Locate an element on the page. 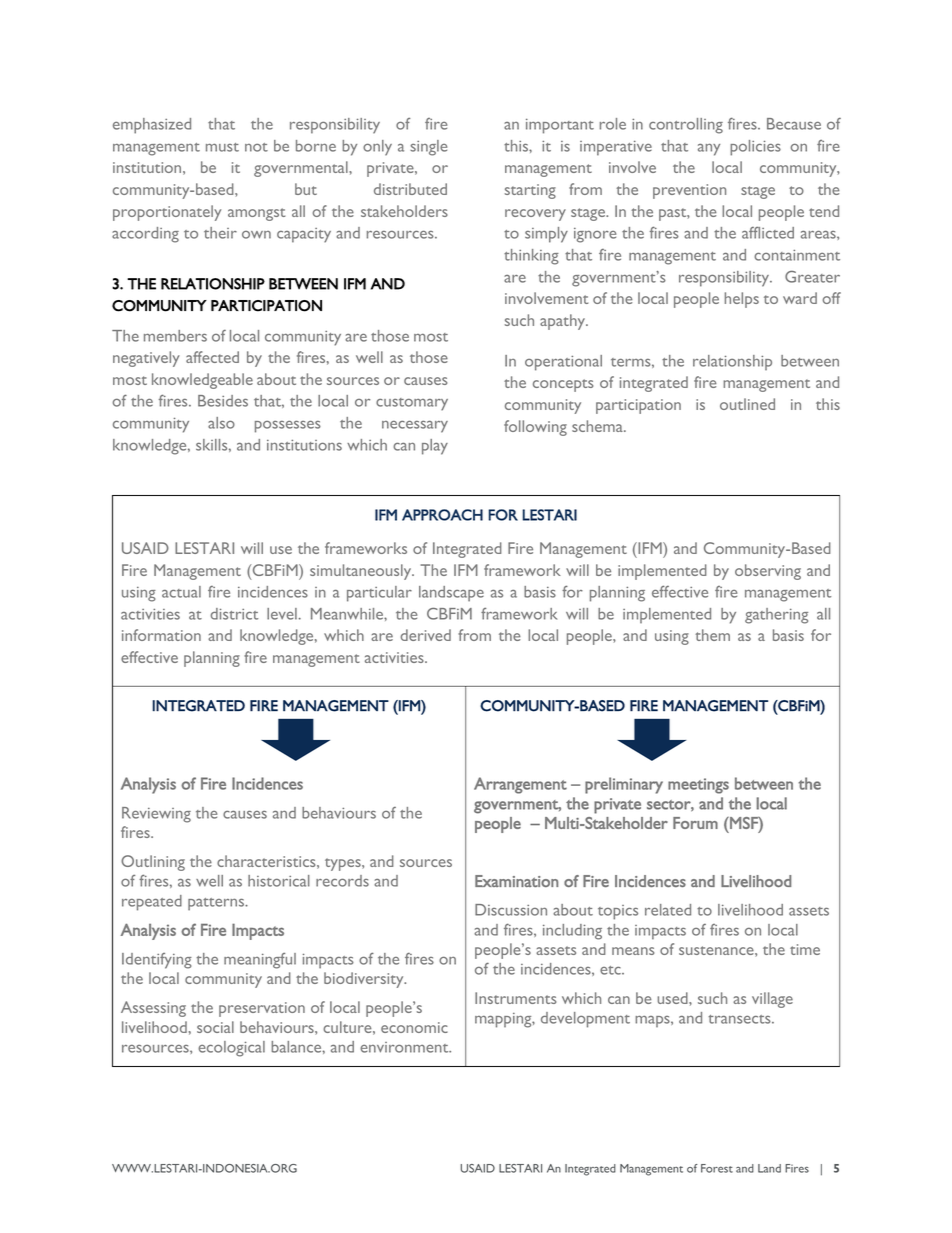 The width and height of the page is (952, 1233). outlined is located at coordinates (747, 404).
